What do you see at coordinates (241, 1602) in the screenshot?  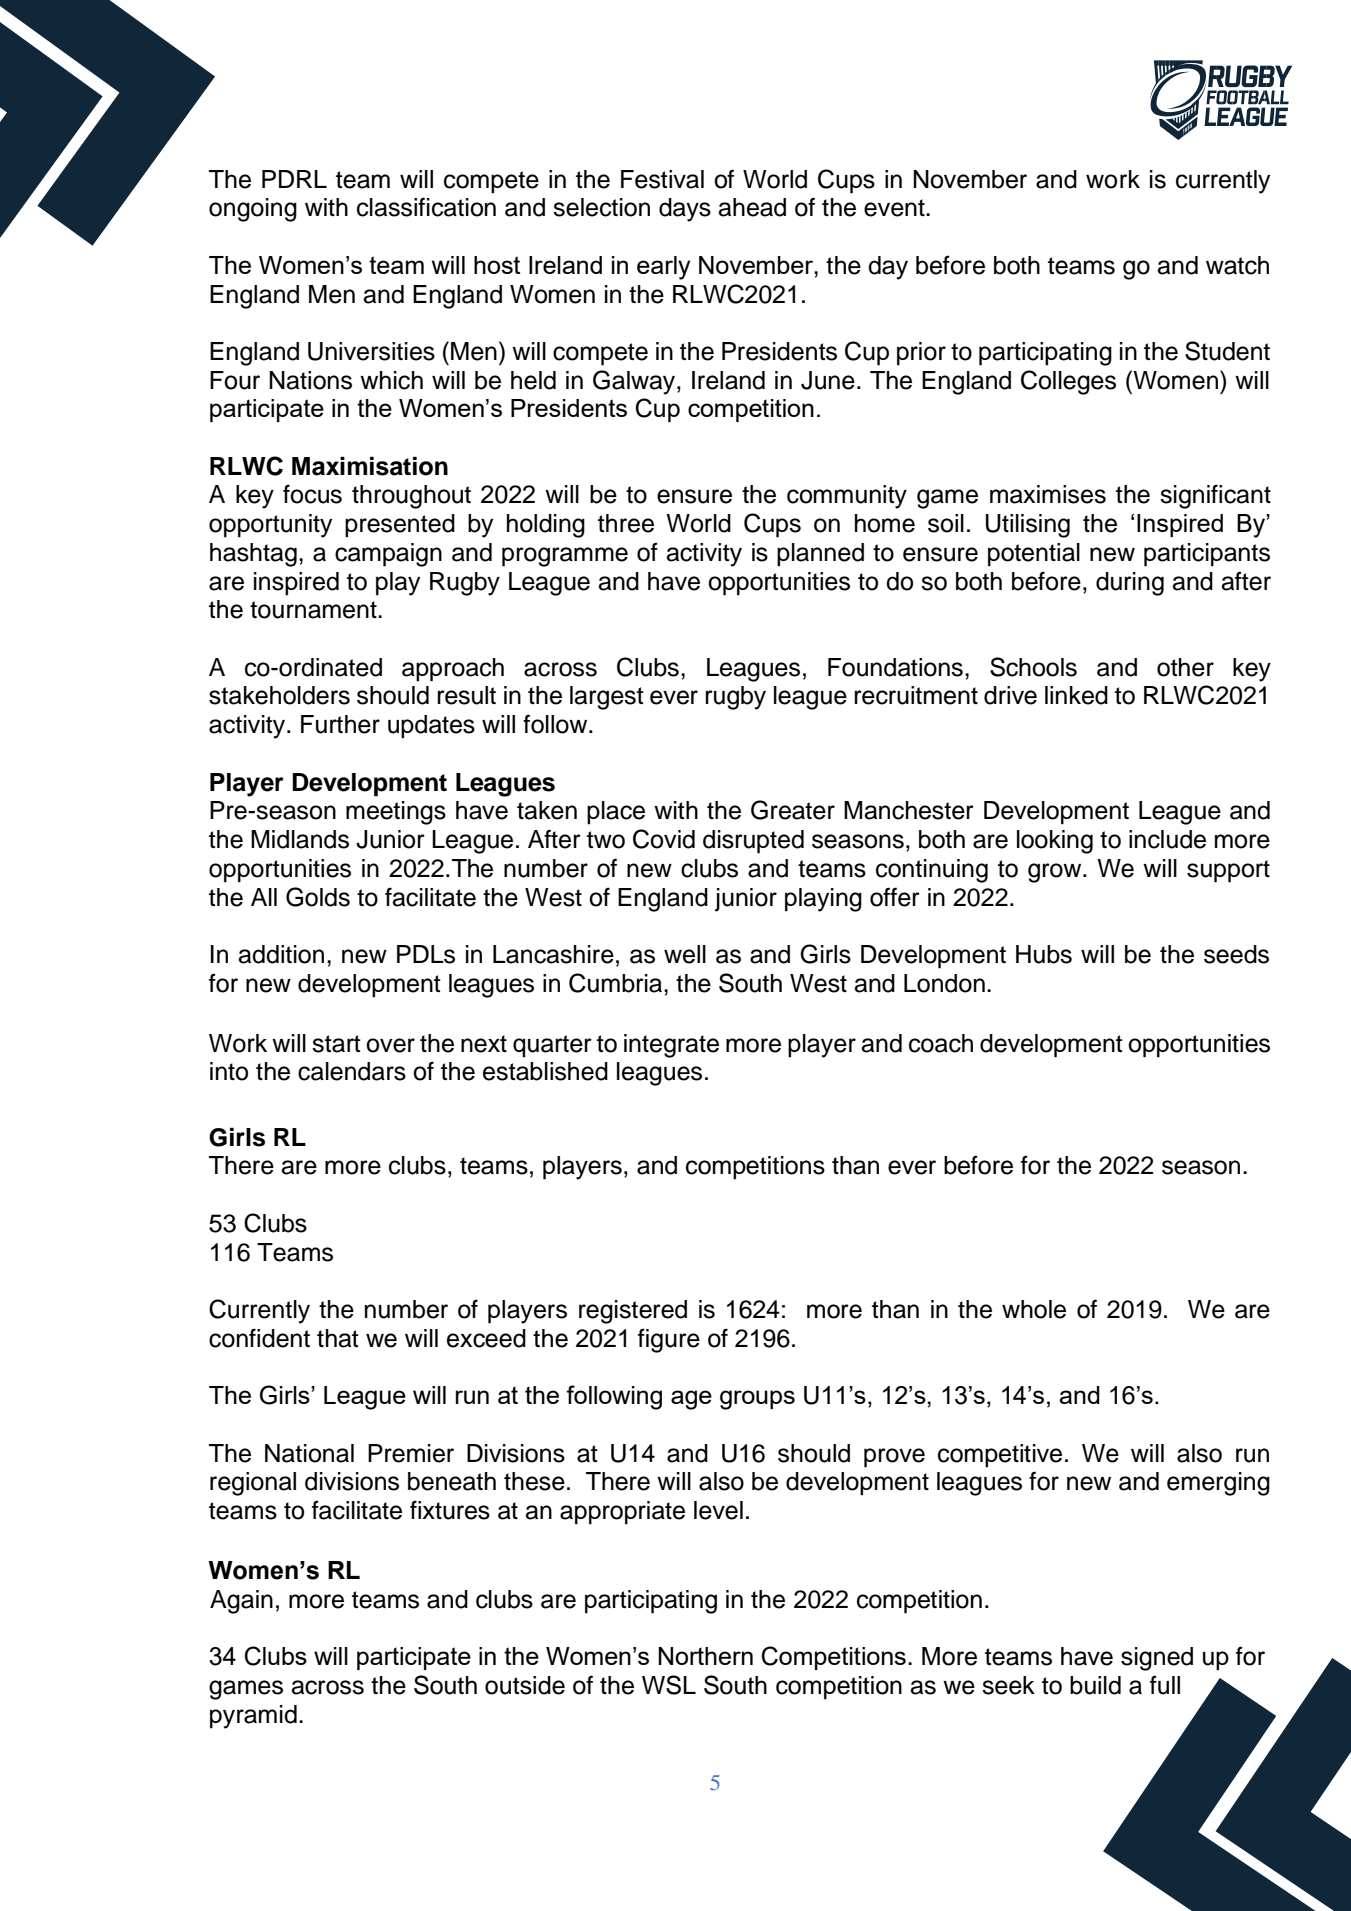 I see `Again` at bounding box center [241, 1602].
